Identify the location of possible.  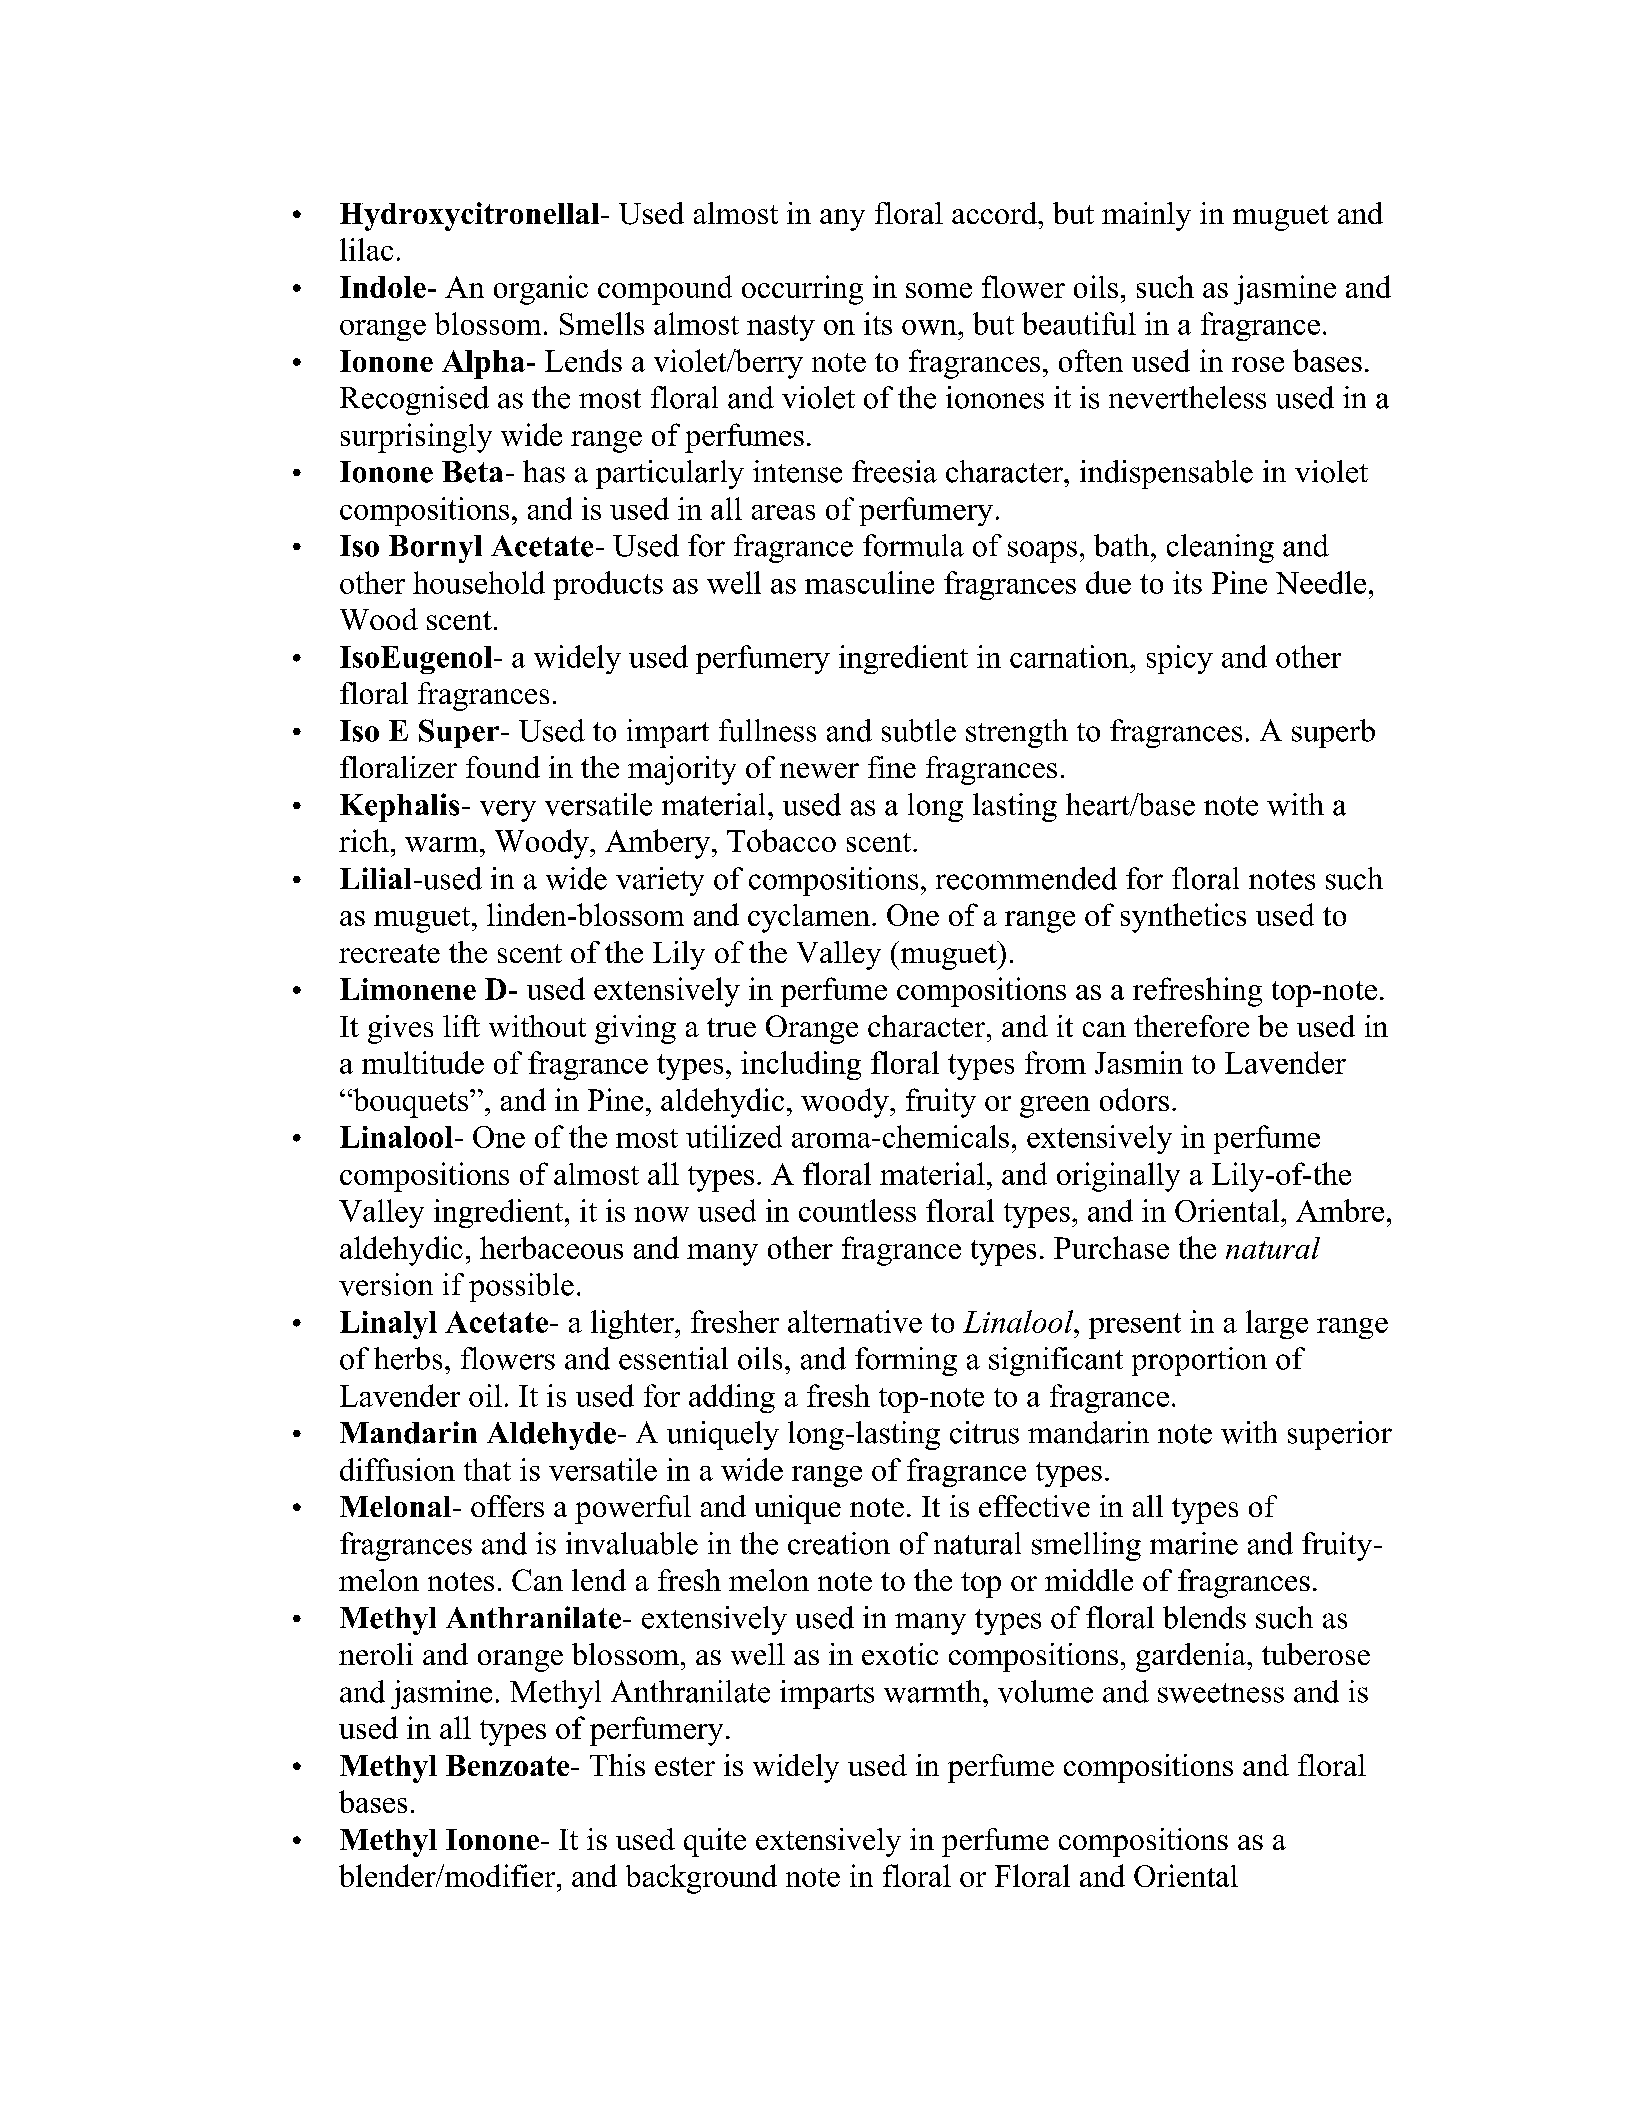
(521, 1287).
